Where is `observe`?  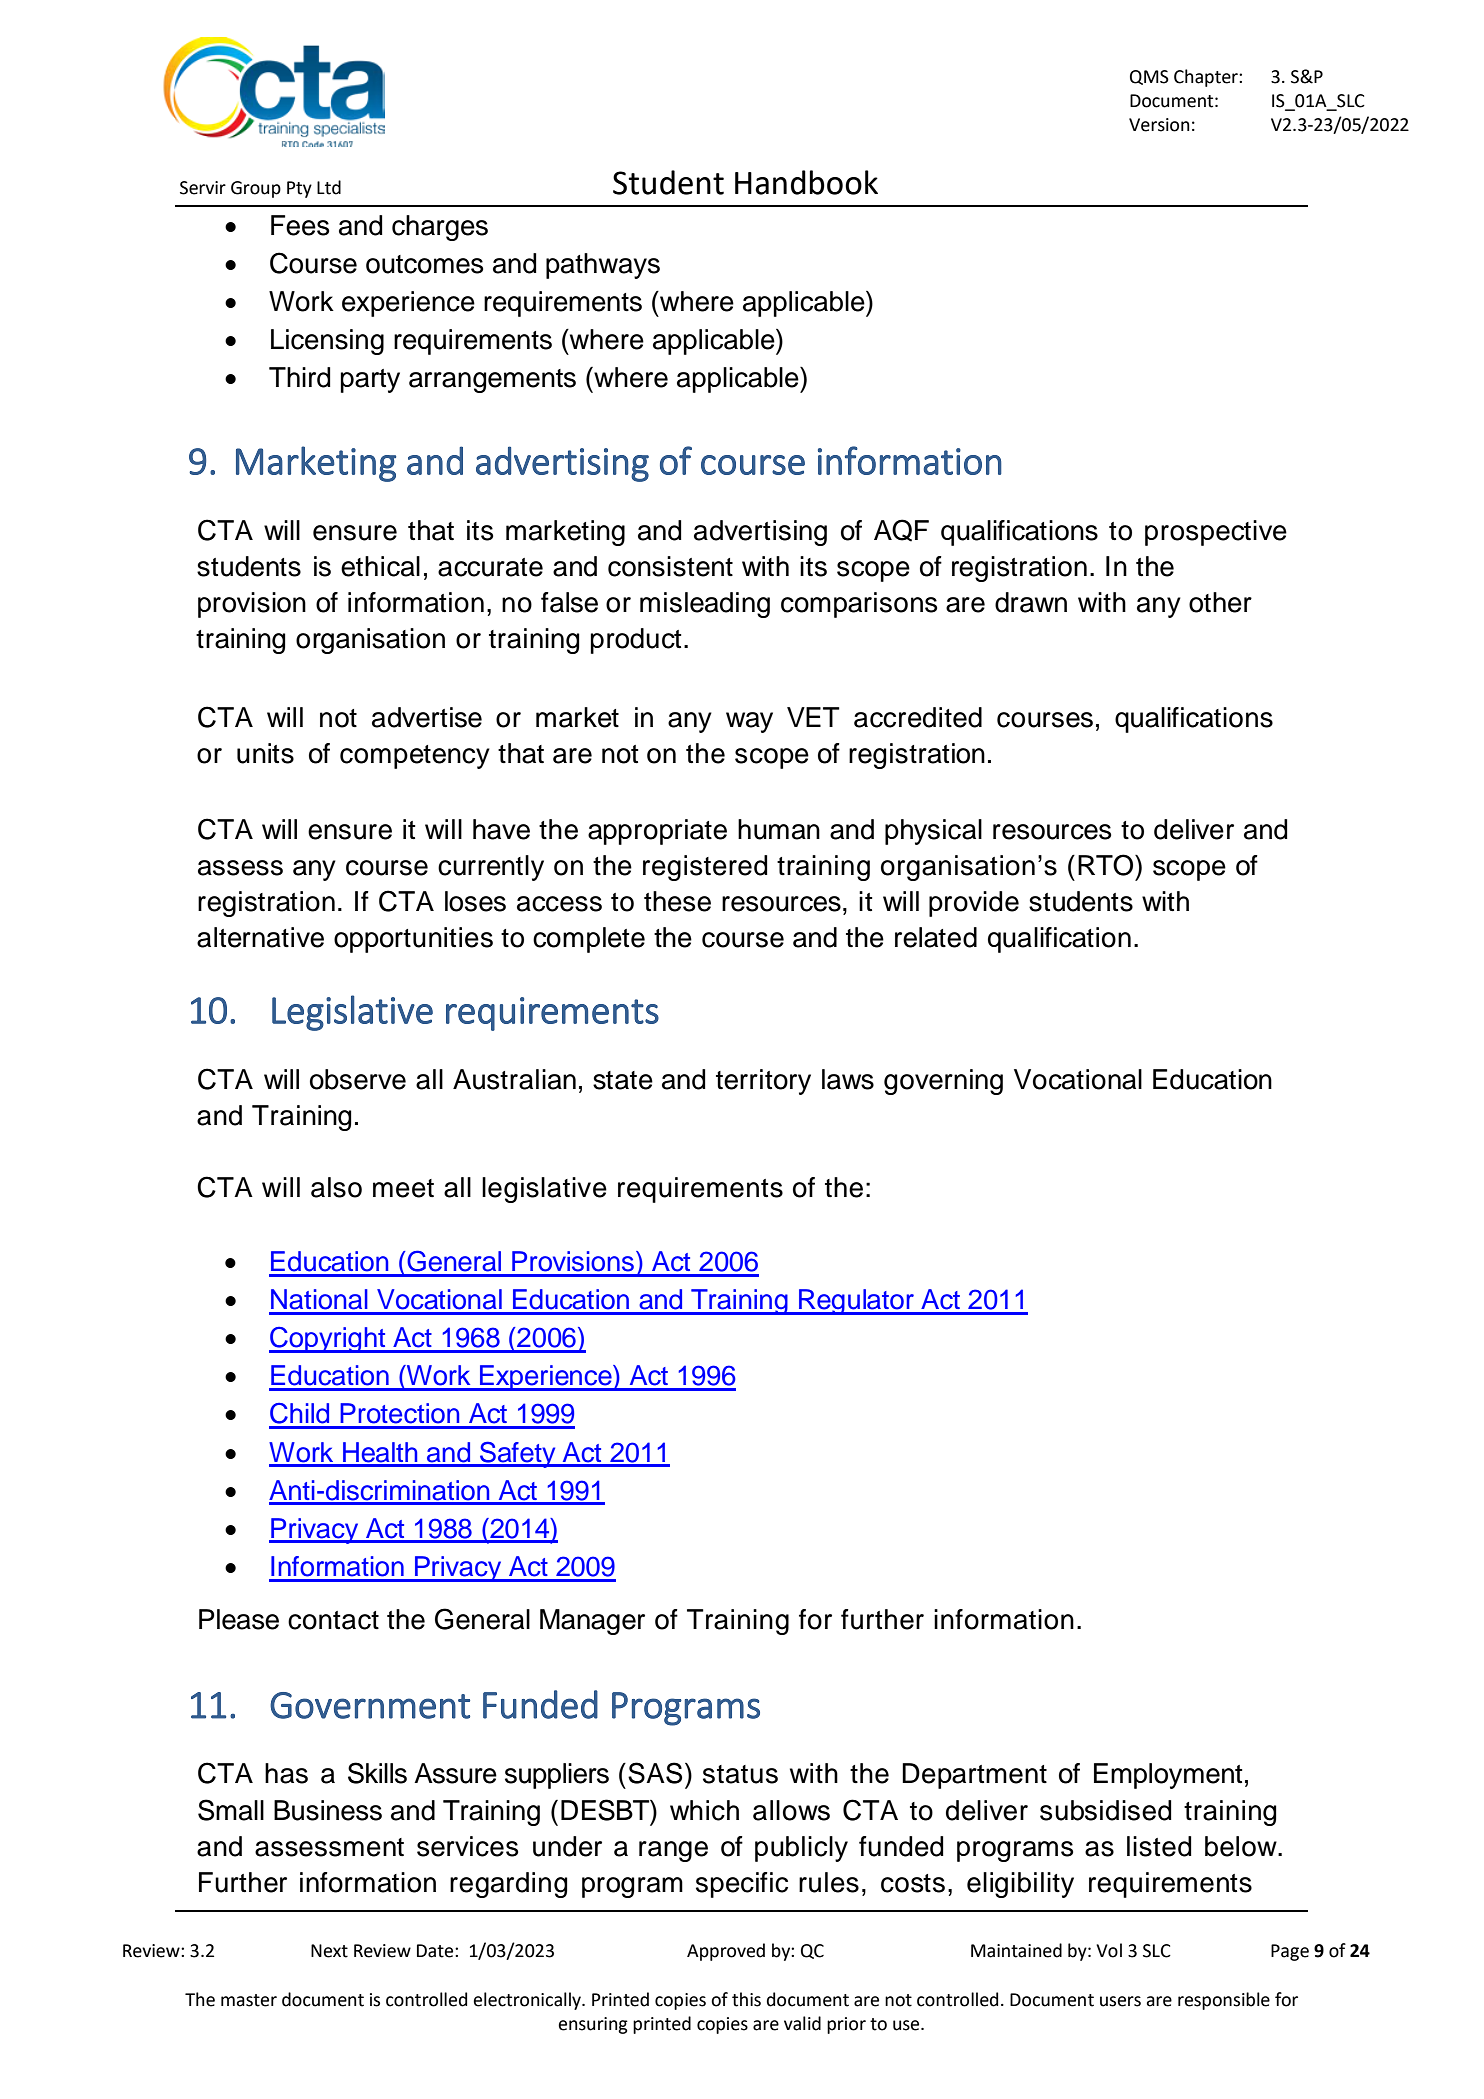
observe is located at coordinates (358, 1079).
